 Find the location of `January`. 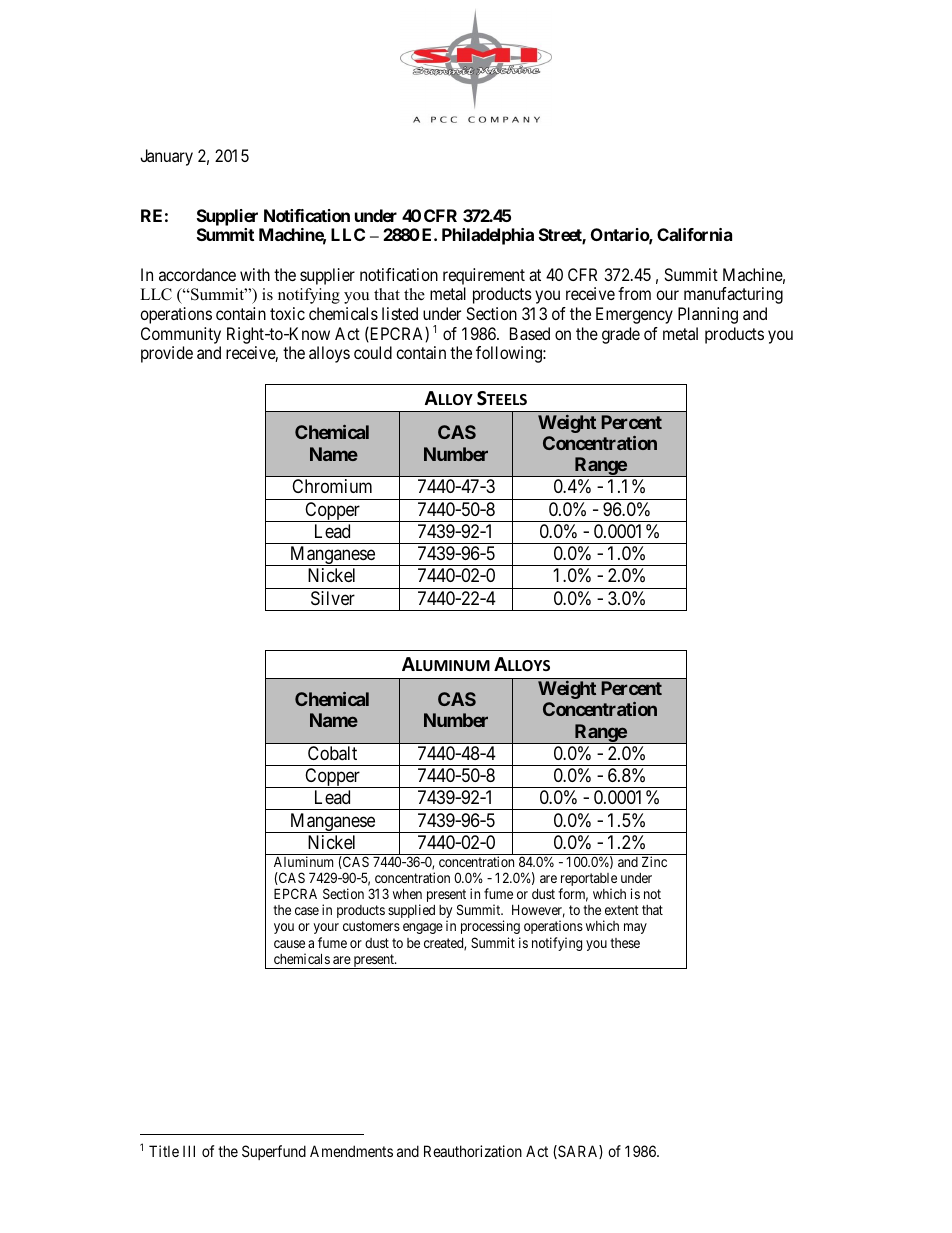

January is located at coordinates (166, 157).
